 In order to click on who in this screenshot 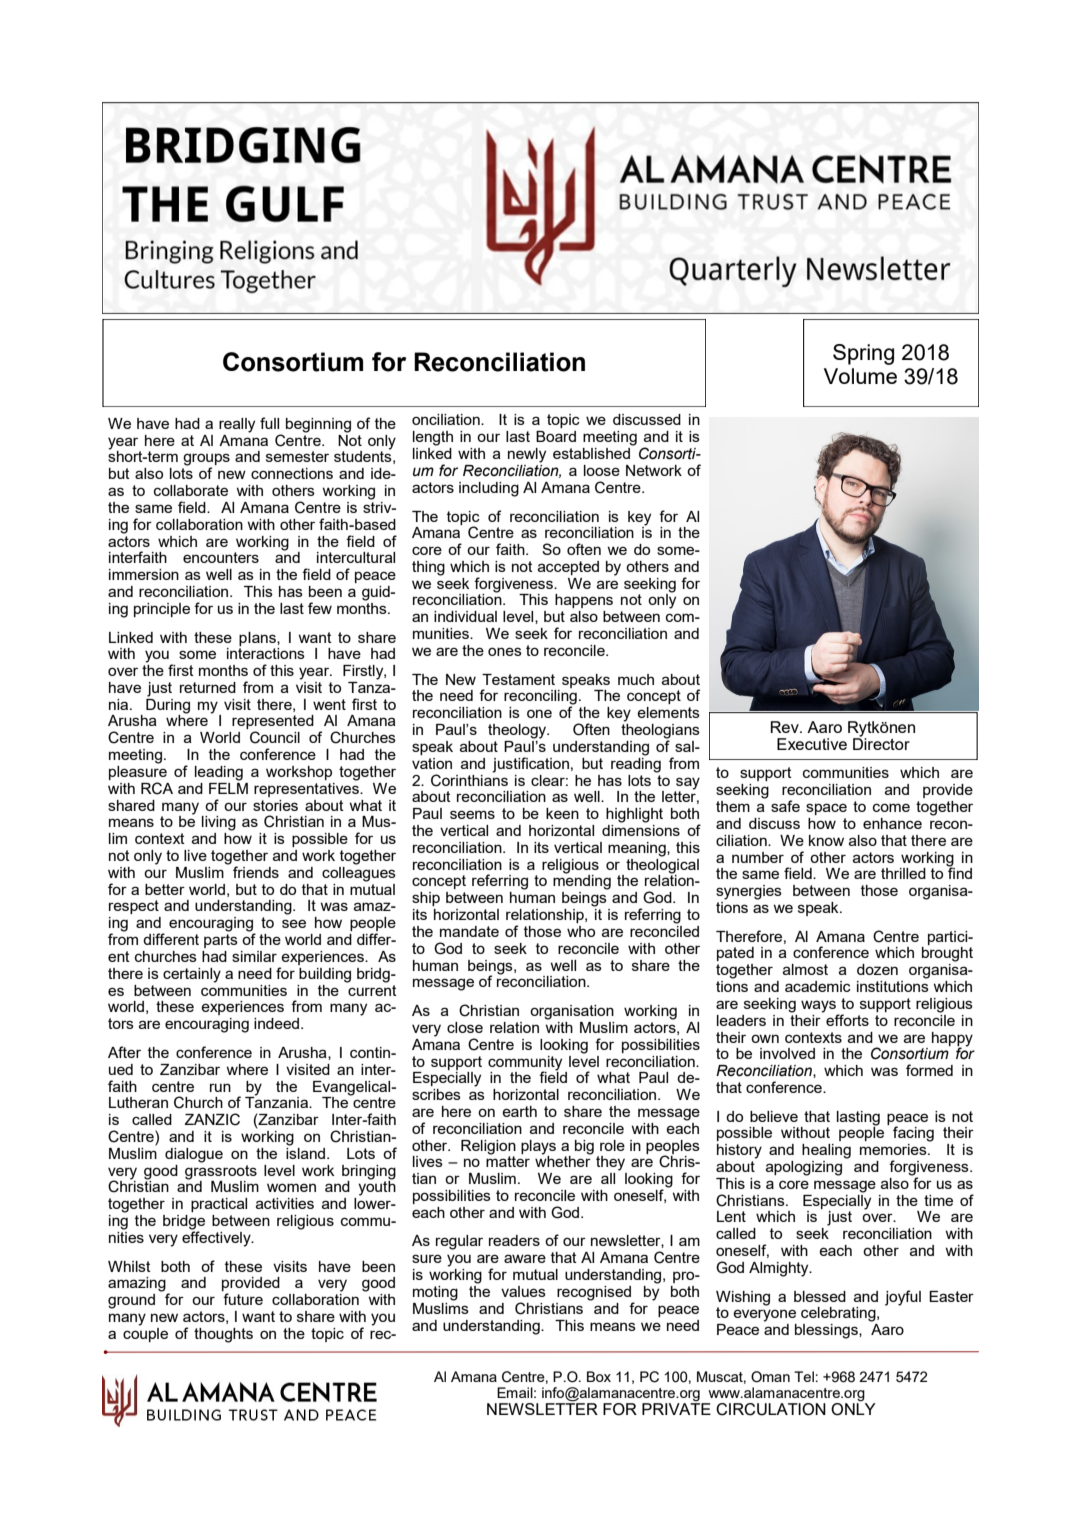, I will do `click(581, 931)`.
